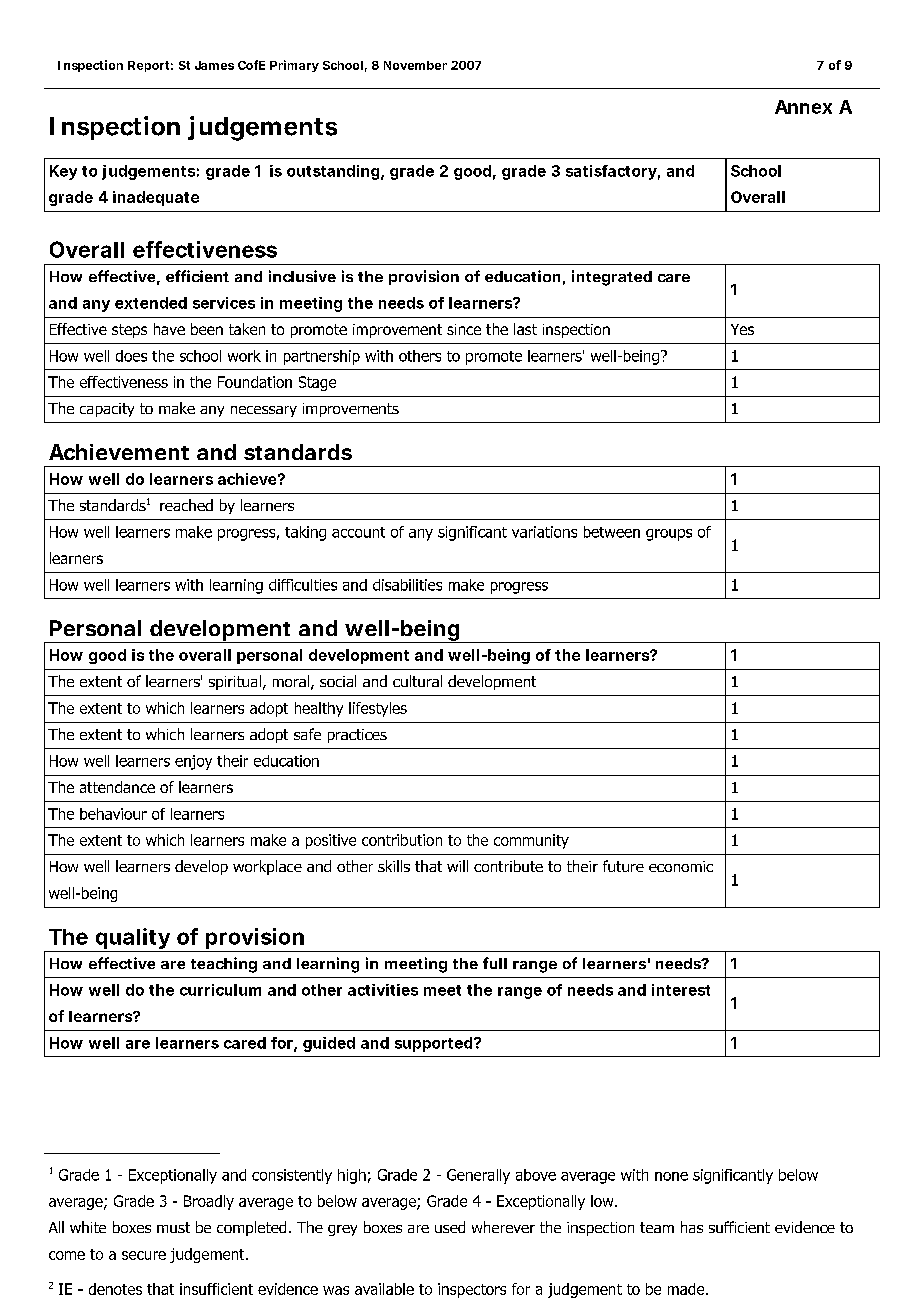 This page has width=924, height=1308. Describe the element at coordinates (415, 65) in the page. I see `November` at that location.
